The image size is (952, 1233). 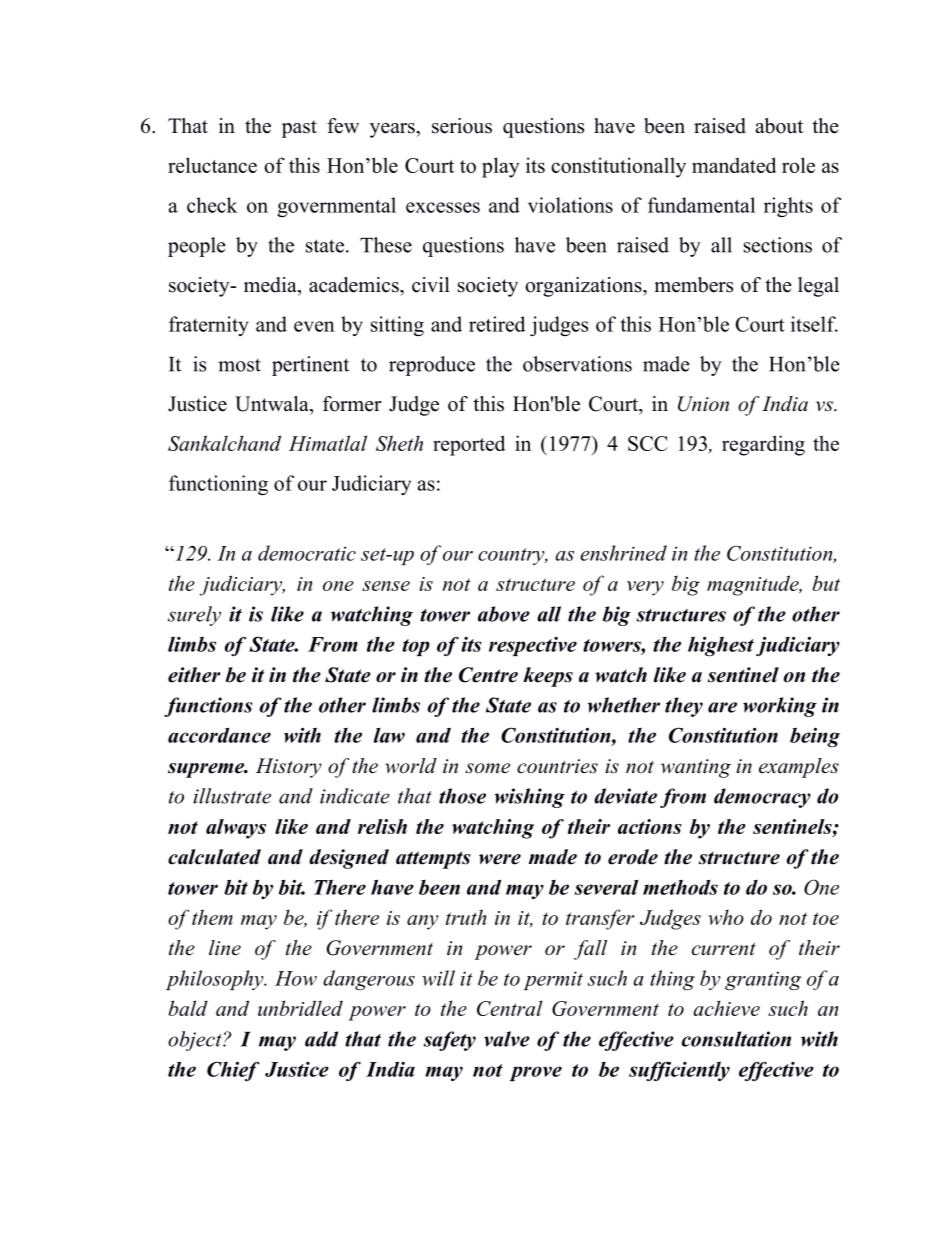 I want to click on mandated, so click(x=734, y=165).
